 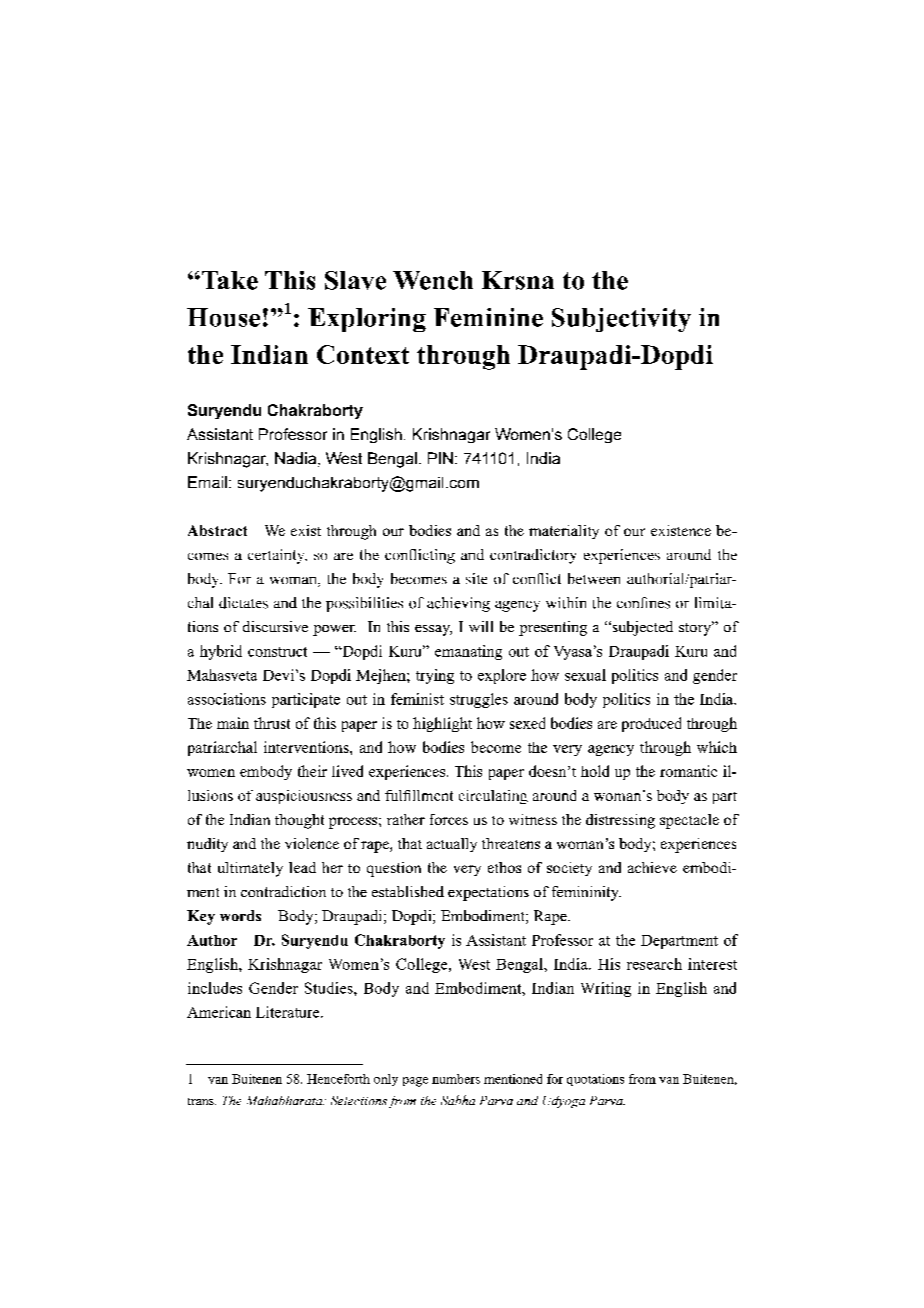 I want to click on numbers, so click(x=456, y=1079).
